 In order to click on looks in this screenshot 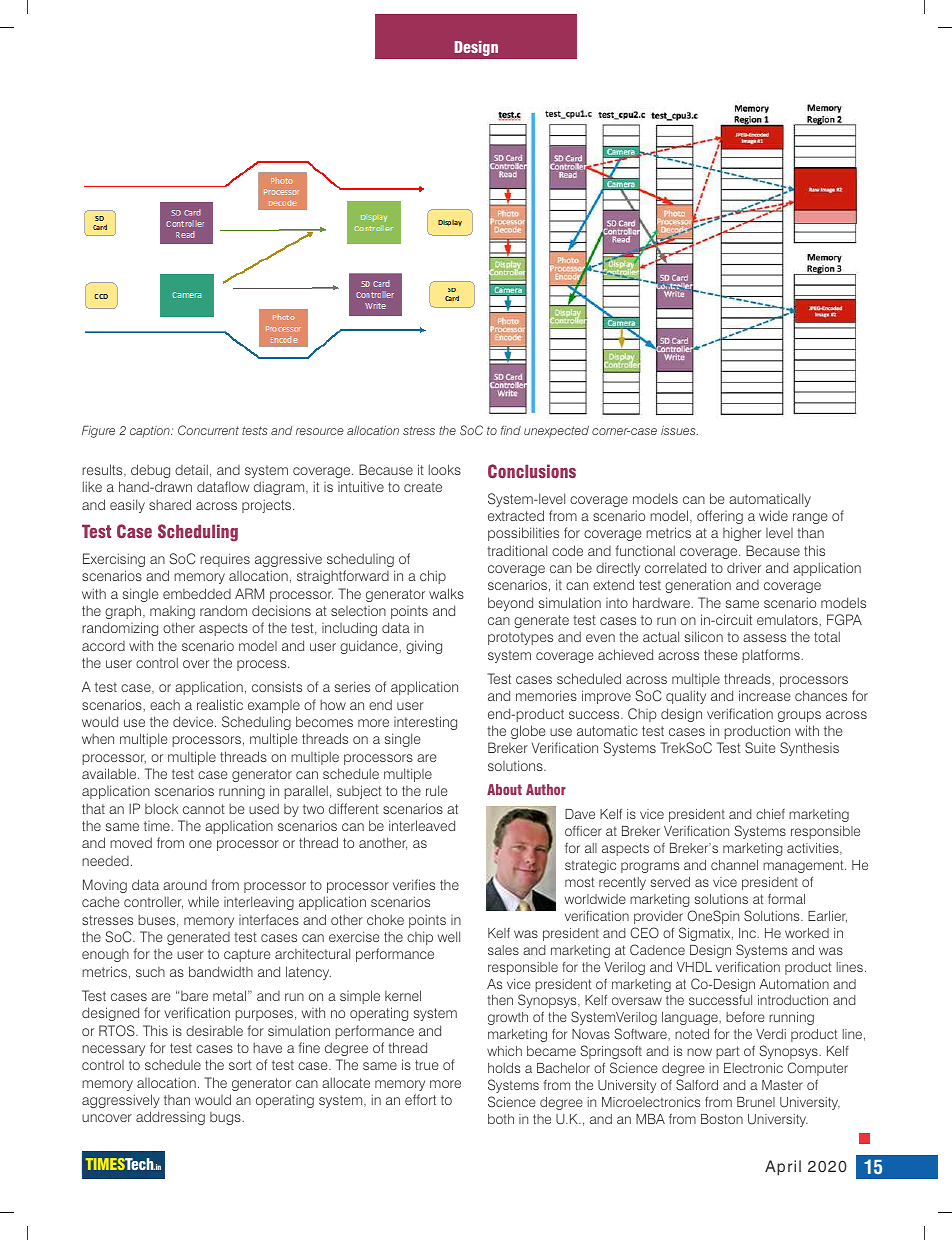, I will do `click(445, 469)`.
